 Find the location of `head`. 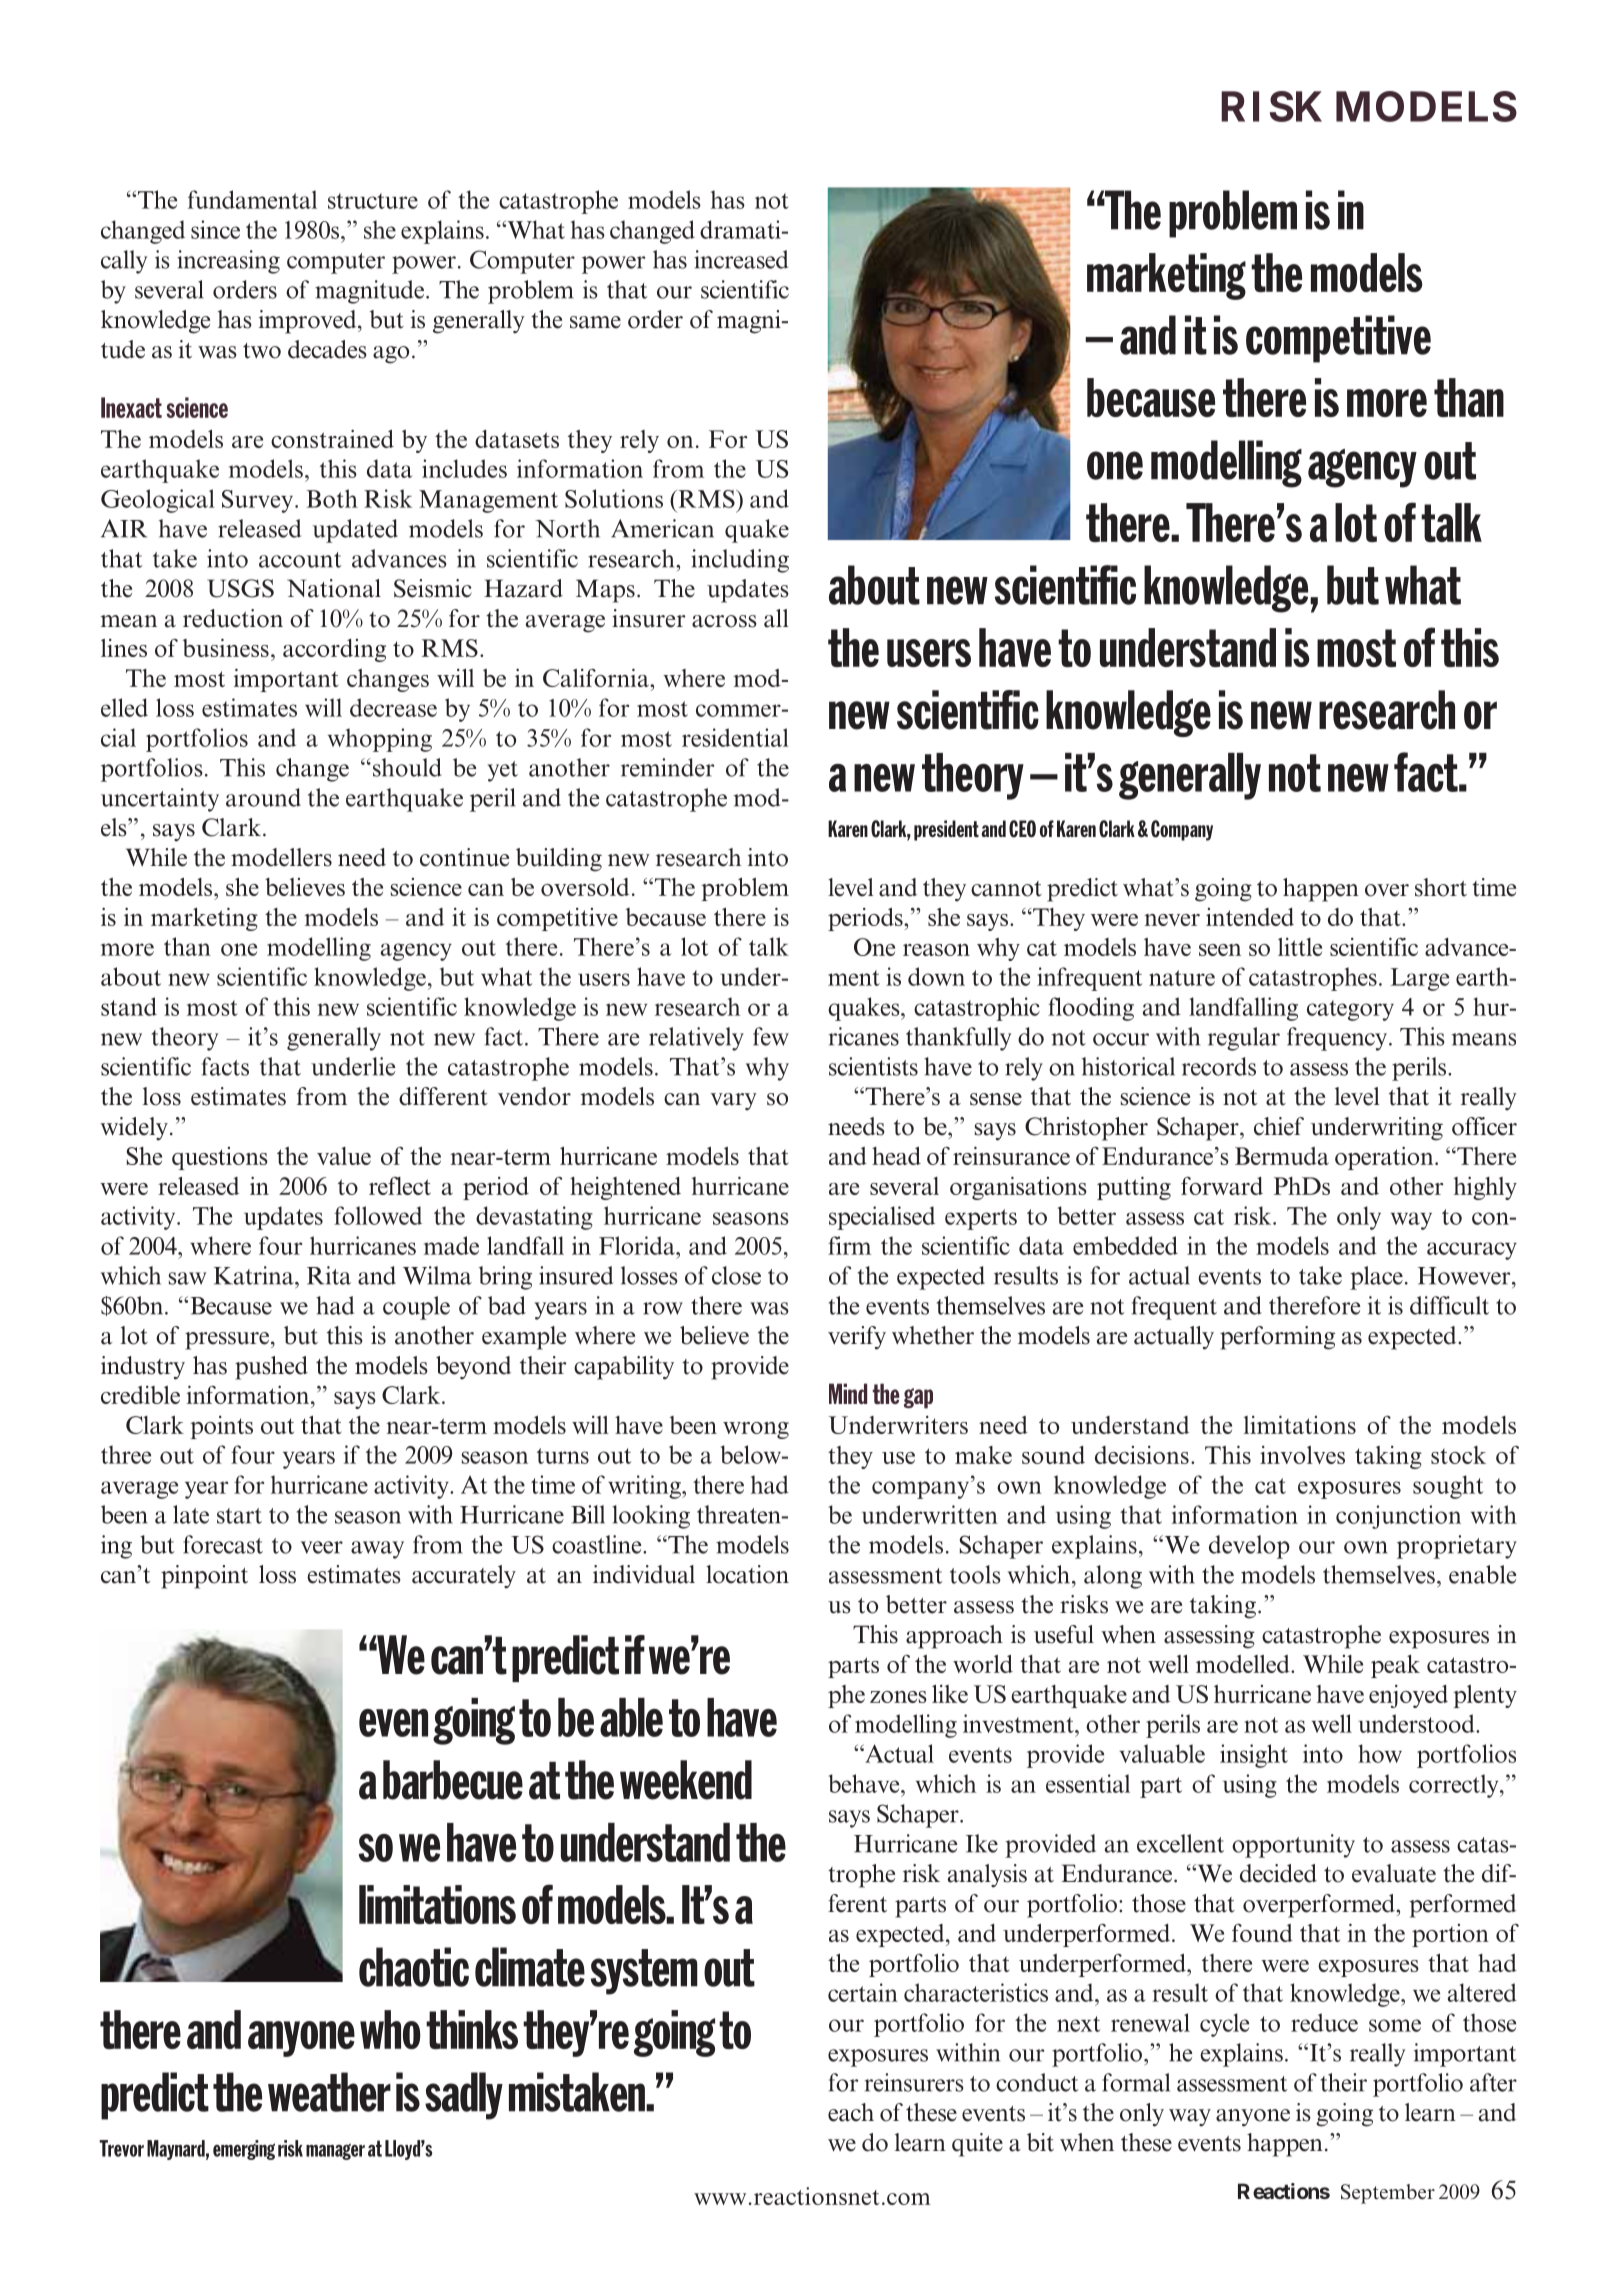

head is located at coordinates (896, 1156).
